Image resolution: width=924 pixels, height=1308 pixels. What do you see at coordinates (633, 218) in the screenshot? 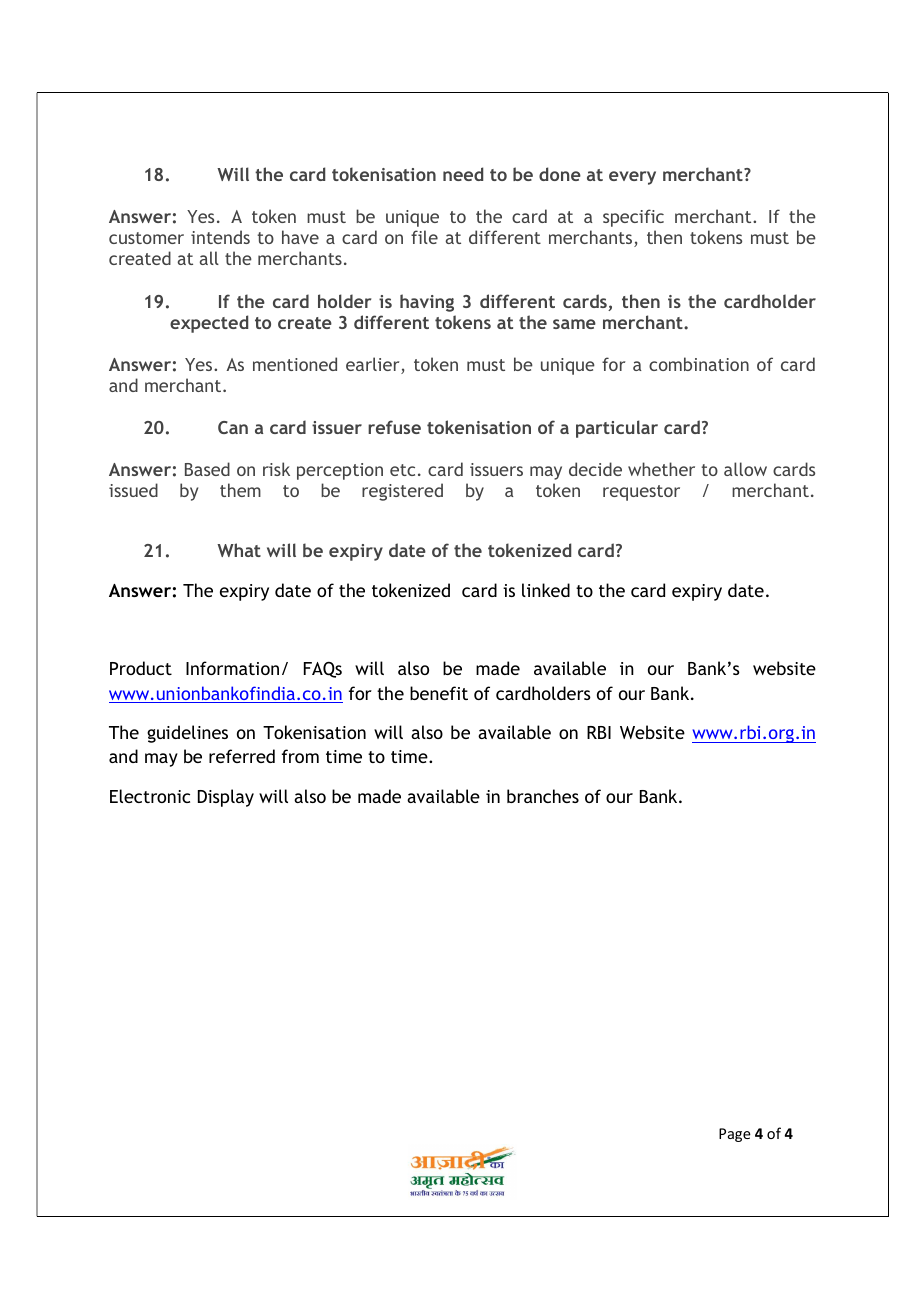
I see `specific` at bounding box center [633, 218].
